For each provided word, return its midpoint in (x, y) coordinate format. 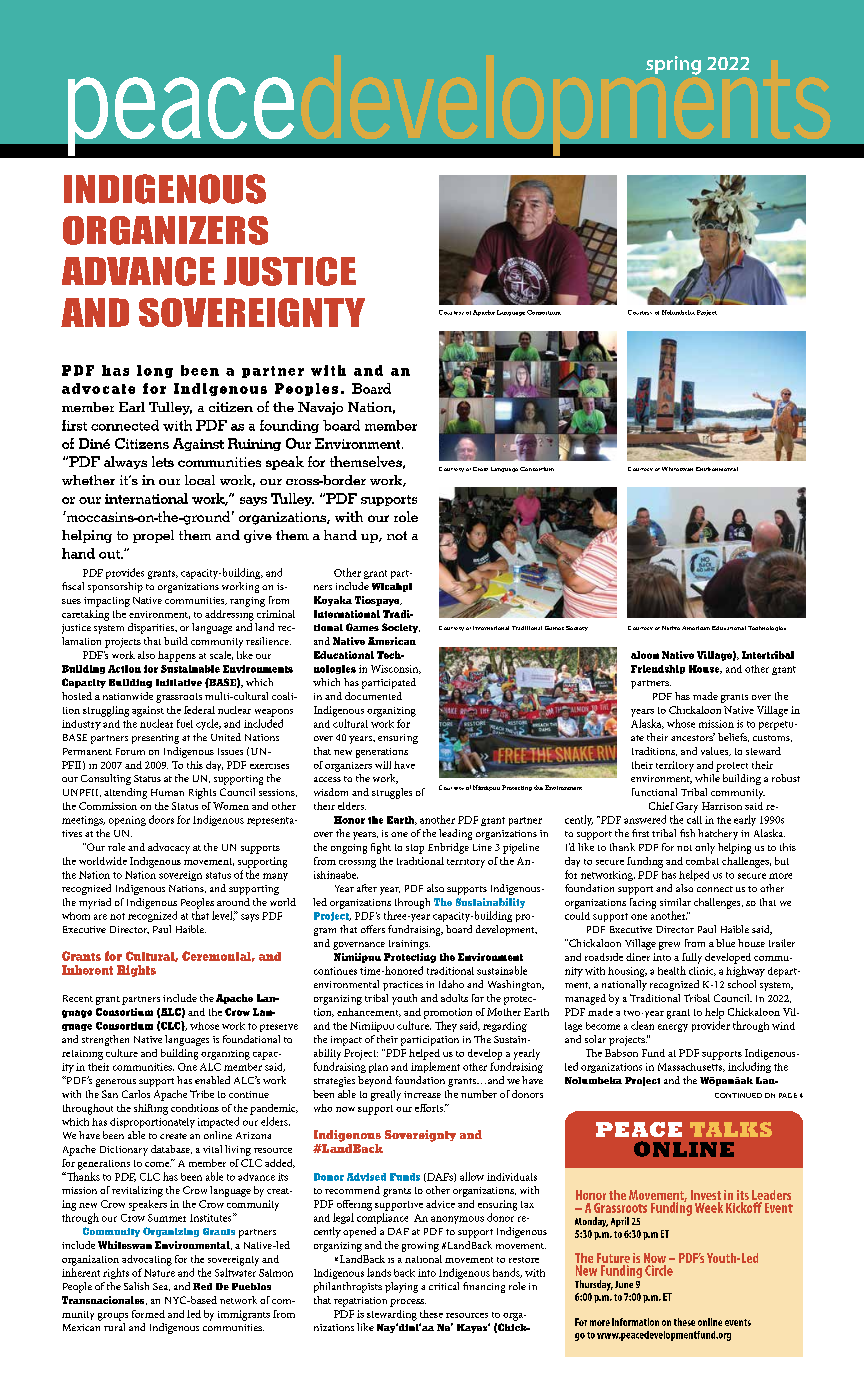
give (258, 536)
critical (444, 1286)
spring (673, 65)
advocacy (169, 848)
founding (289, 426)
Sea (161, 1287)
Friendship (658, 669)
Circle (659, 1270)
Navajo (320, 408)
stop (415, 849)
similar (675, 902)
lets (163, 461)
